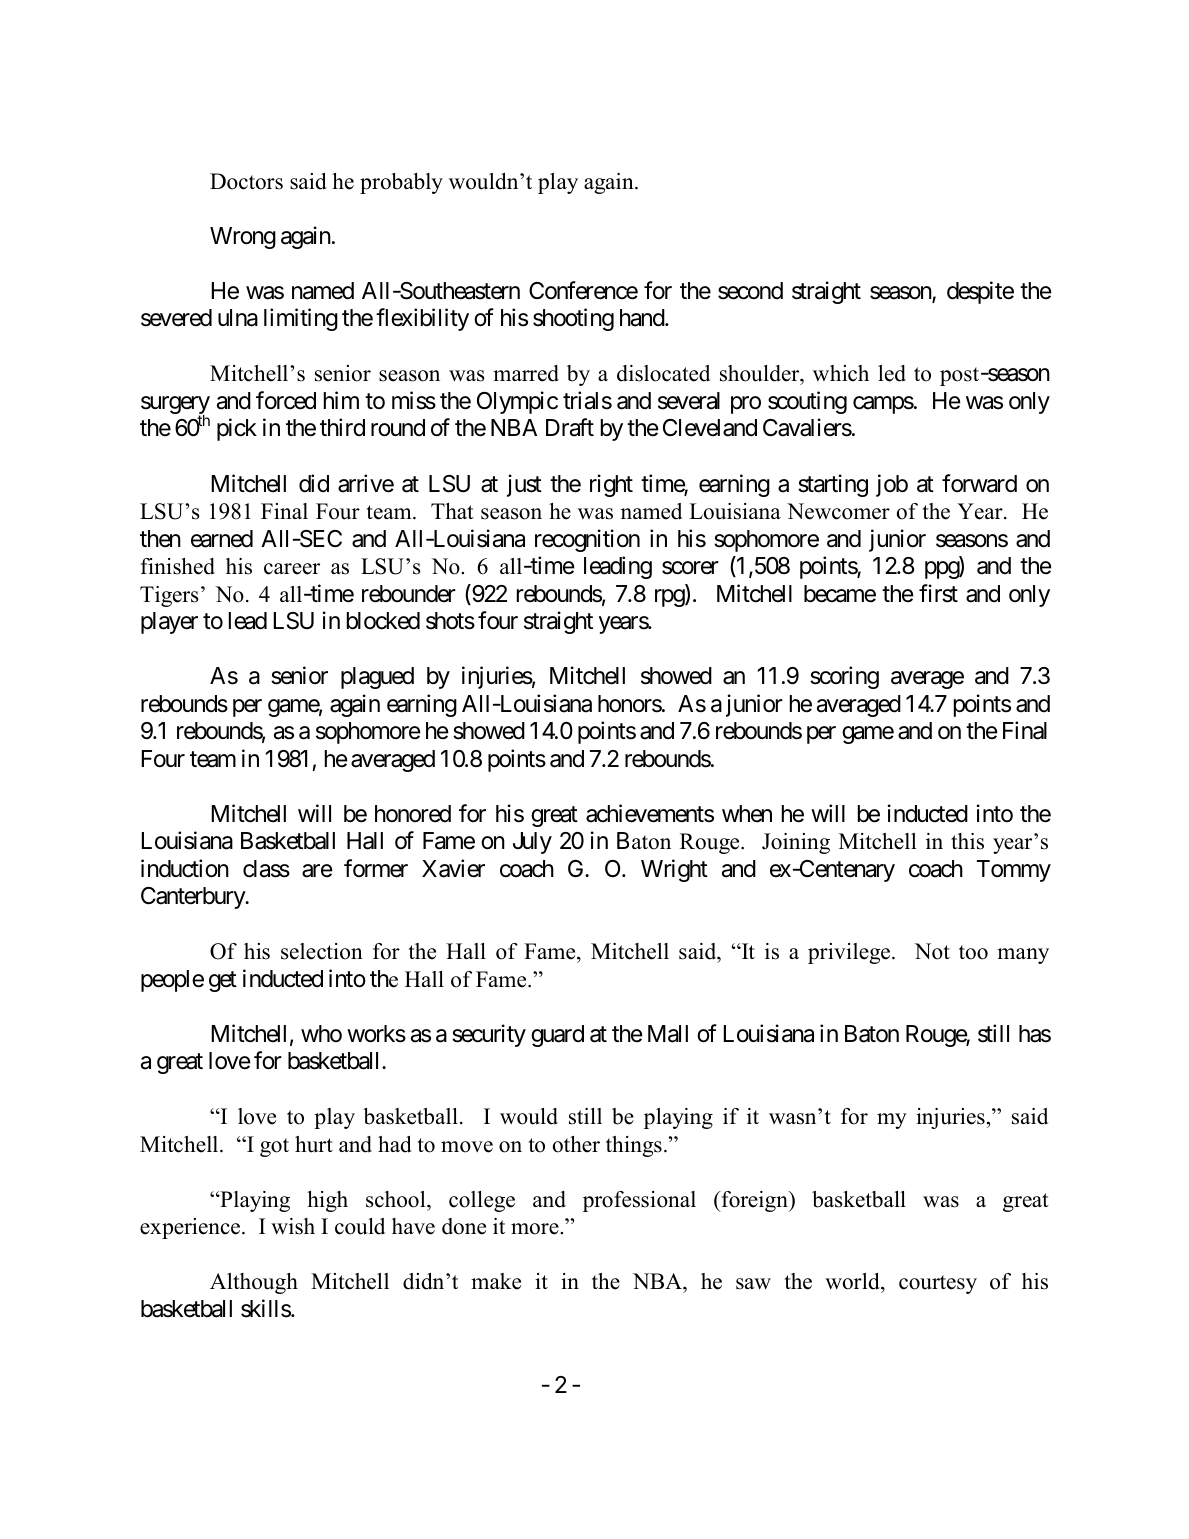 The height and width of the screenshot is (1539, 1189). Describe the element at coordinates (844, 677) in the screenshot. I see `scoring` at that location.
